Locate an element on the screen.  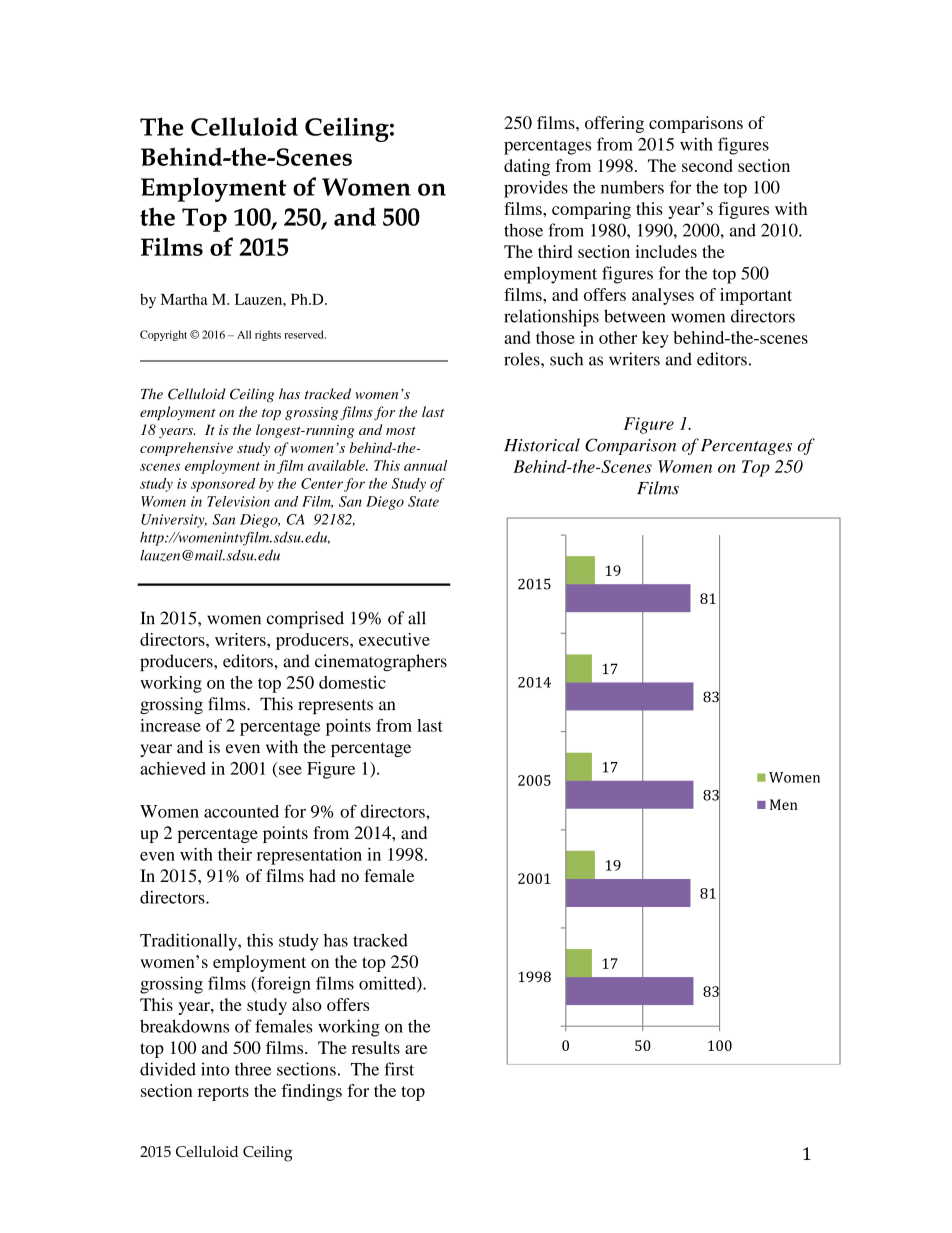
are is located at coordinates (416, 1049).
